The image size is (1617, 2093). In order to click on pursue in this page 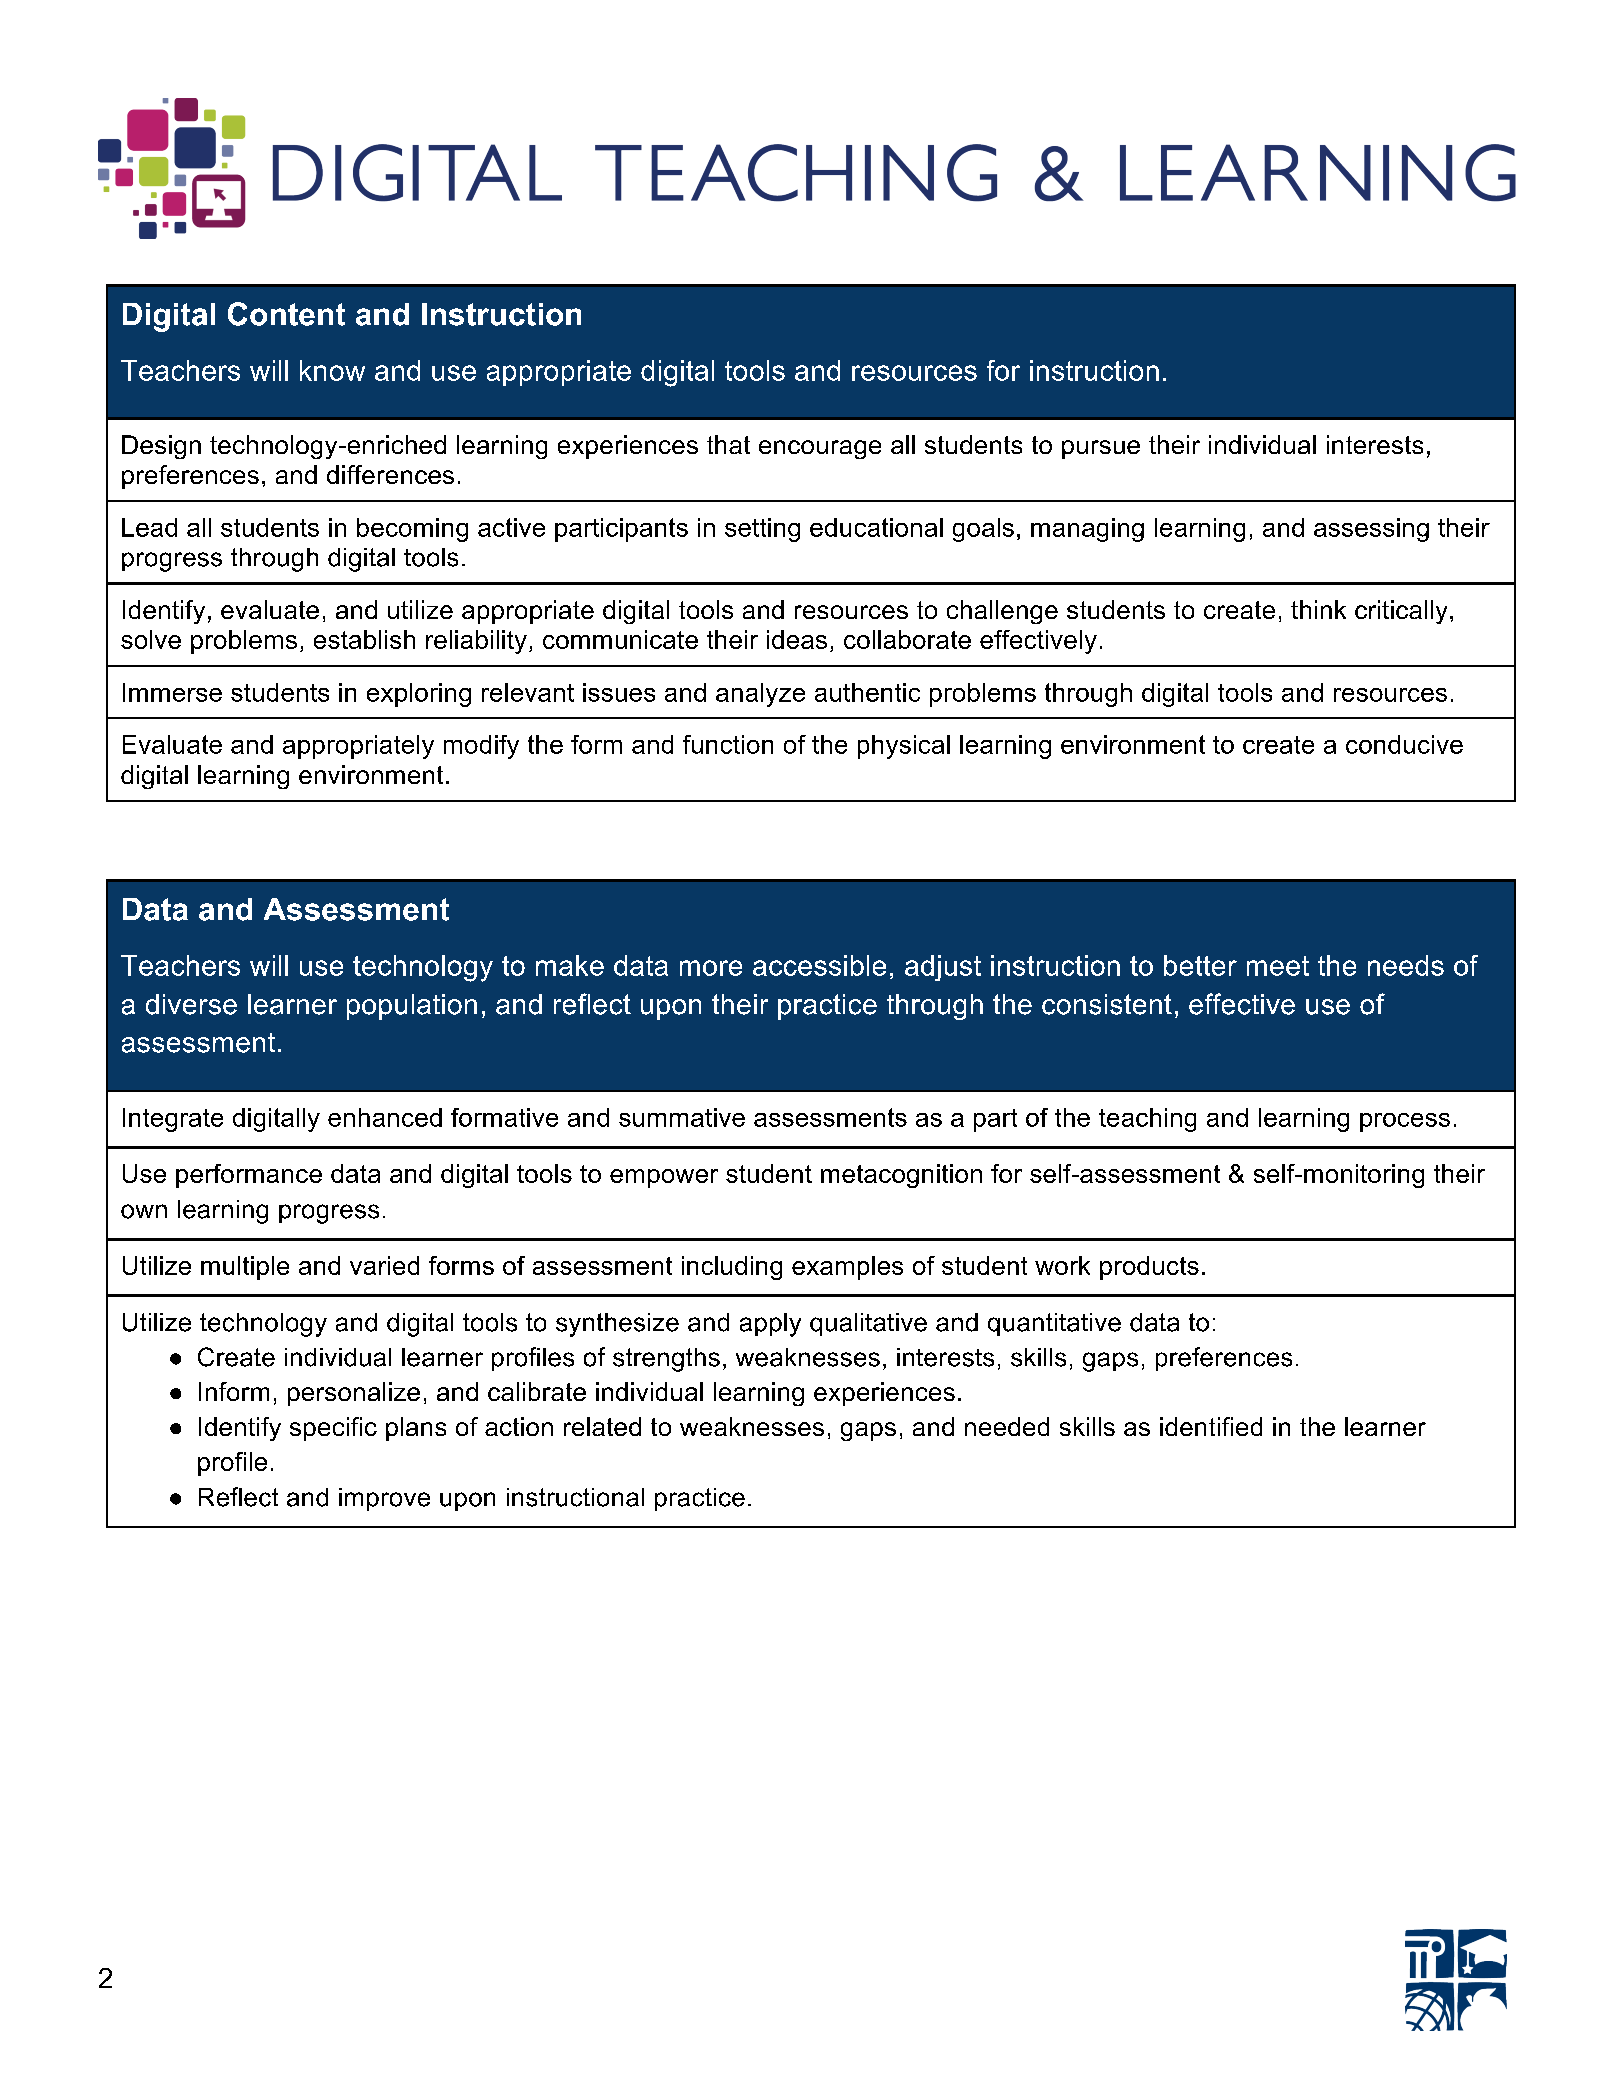, I will do `click(1101, 449)`.
